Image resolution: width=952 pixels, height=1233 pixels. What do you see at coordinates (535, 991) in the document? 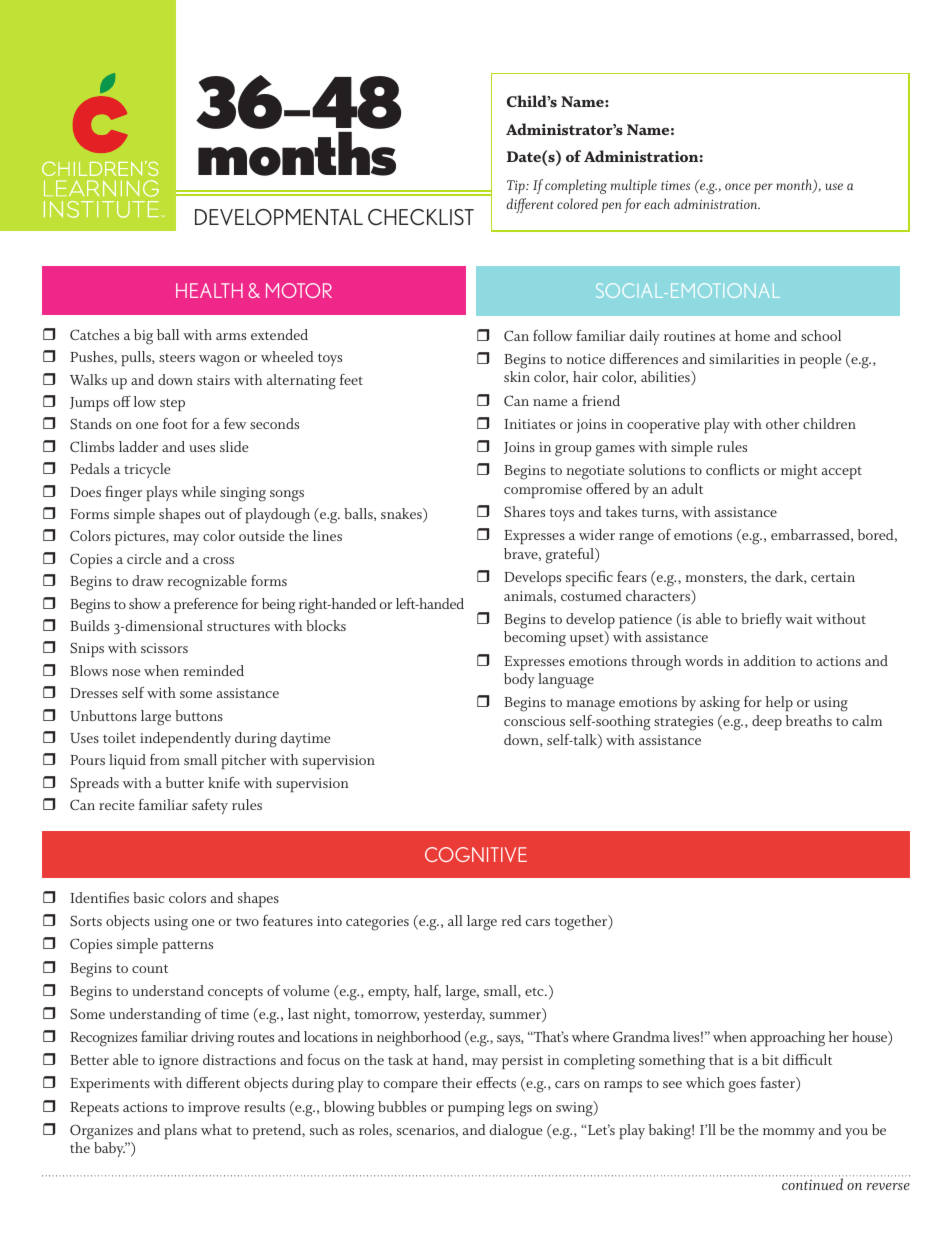
I see `etc` at bounding box center [535, 991].
